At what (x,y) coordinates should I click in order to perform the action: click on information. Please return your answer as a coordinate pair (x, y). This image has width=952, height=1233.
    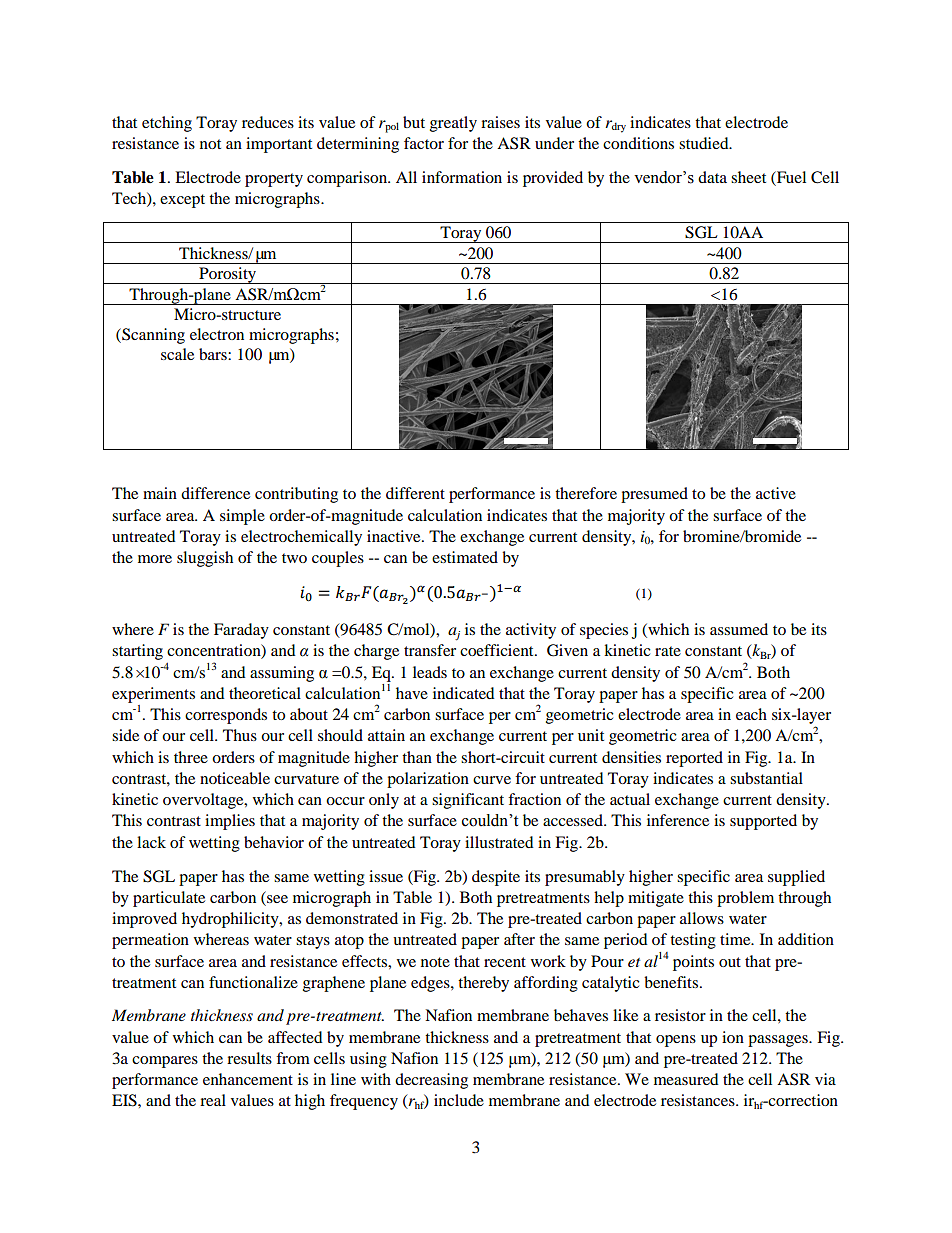
    Looking at the image, I should click on (462, 177).
